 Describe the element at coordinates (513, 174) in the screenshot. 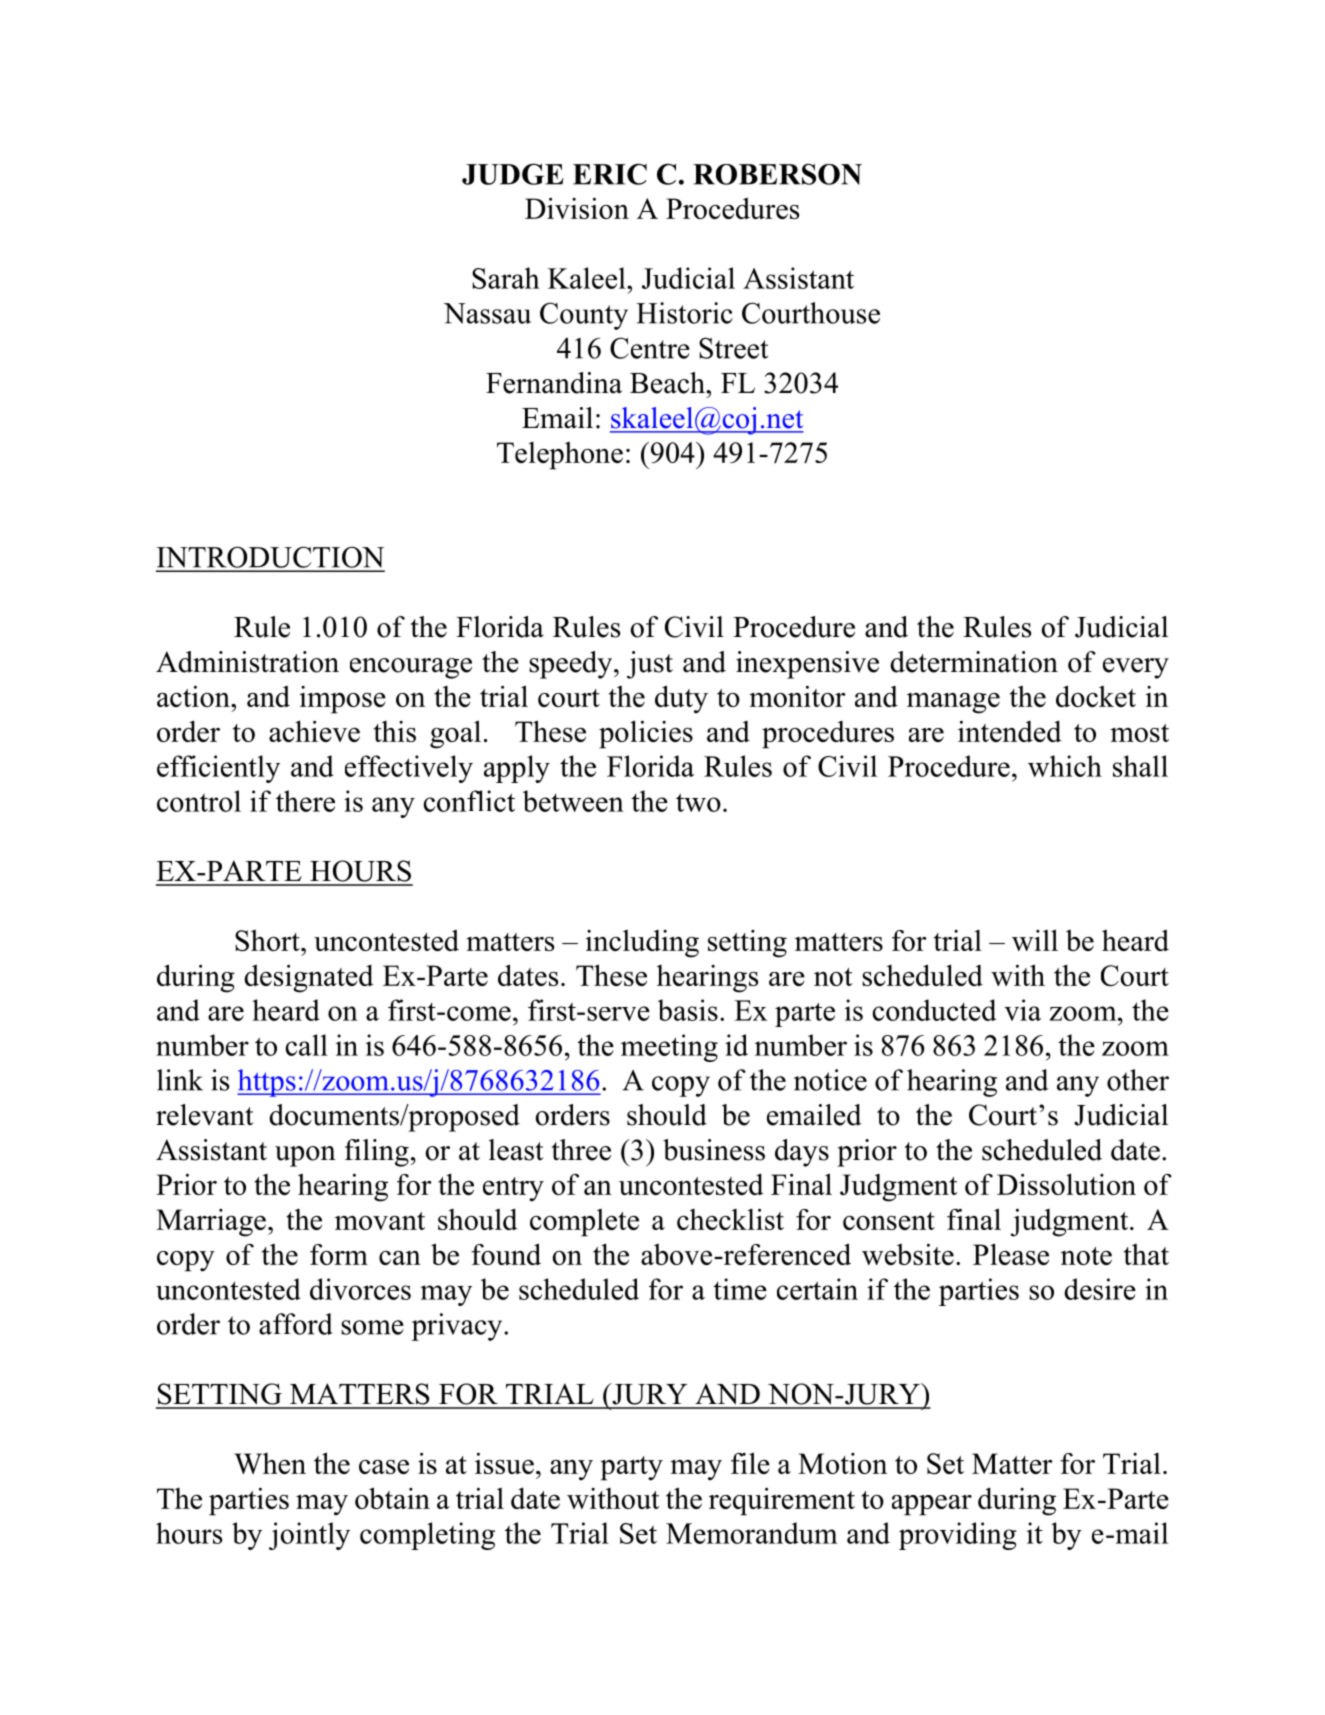

I see `JUDGE` at that location.
